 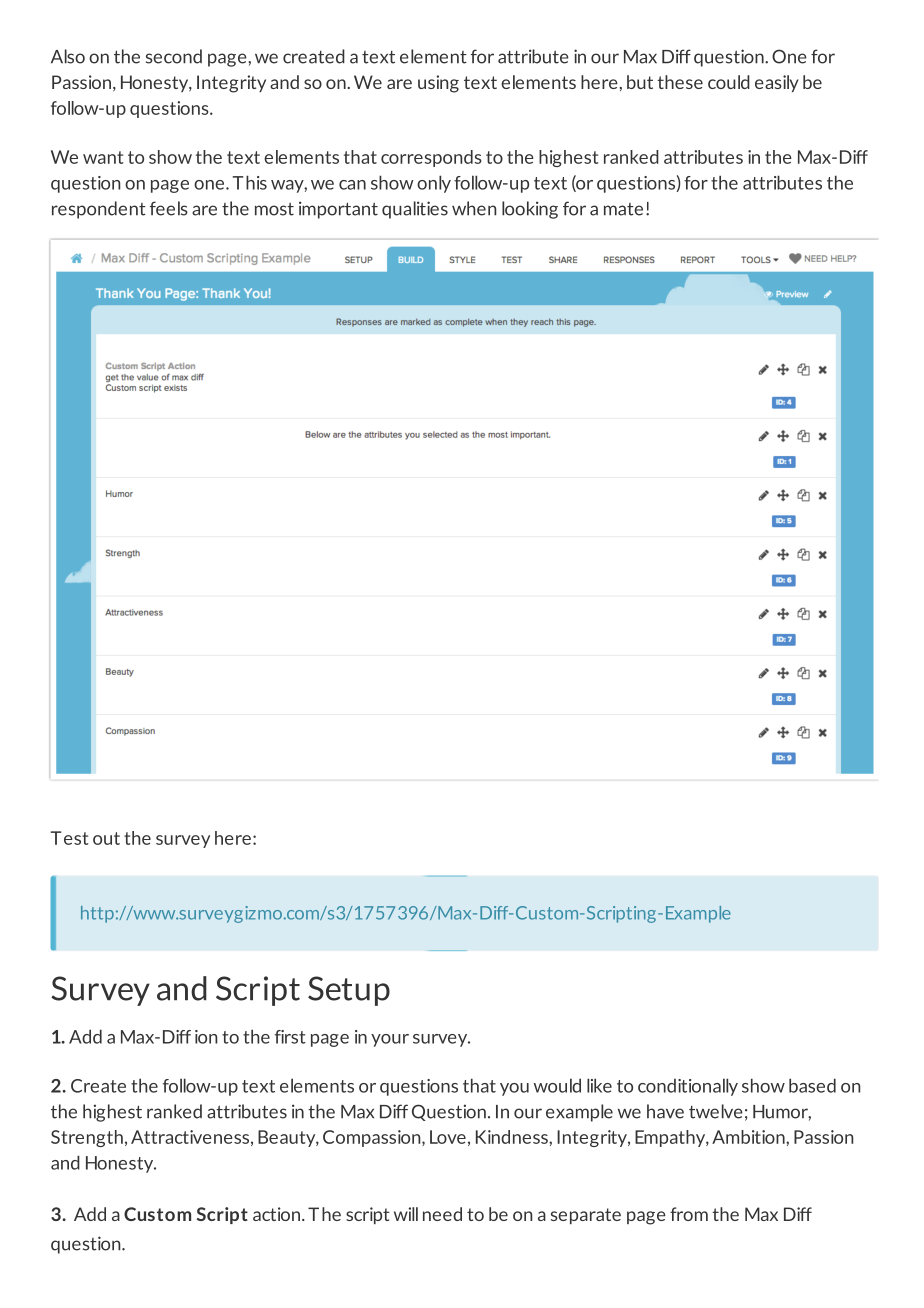 I want to click on first, so click(x=290, y=1037).
